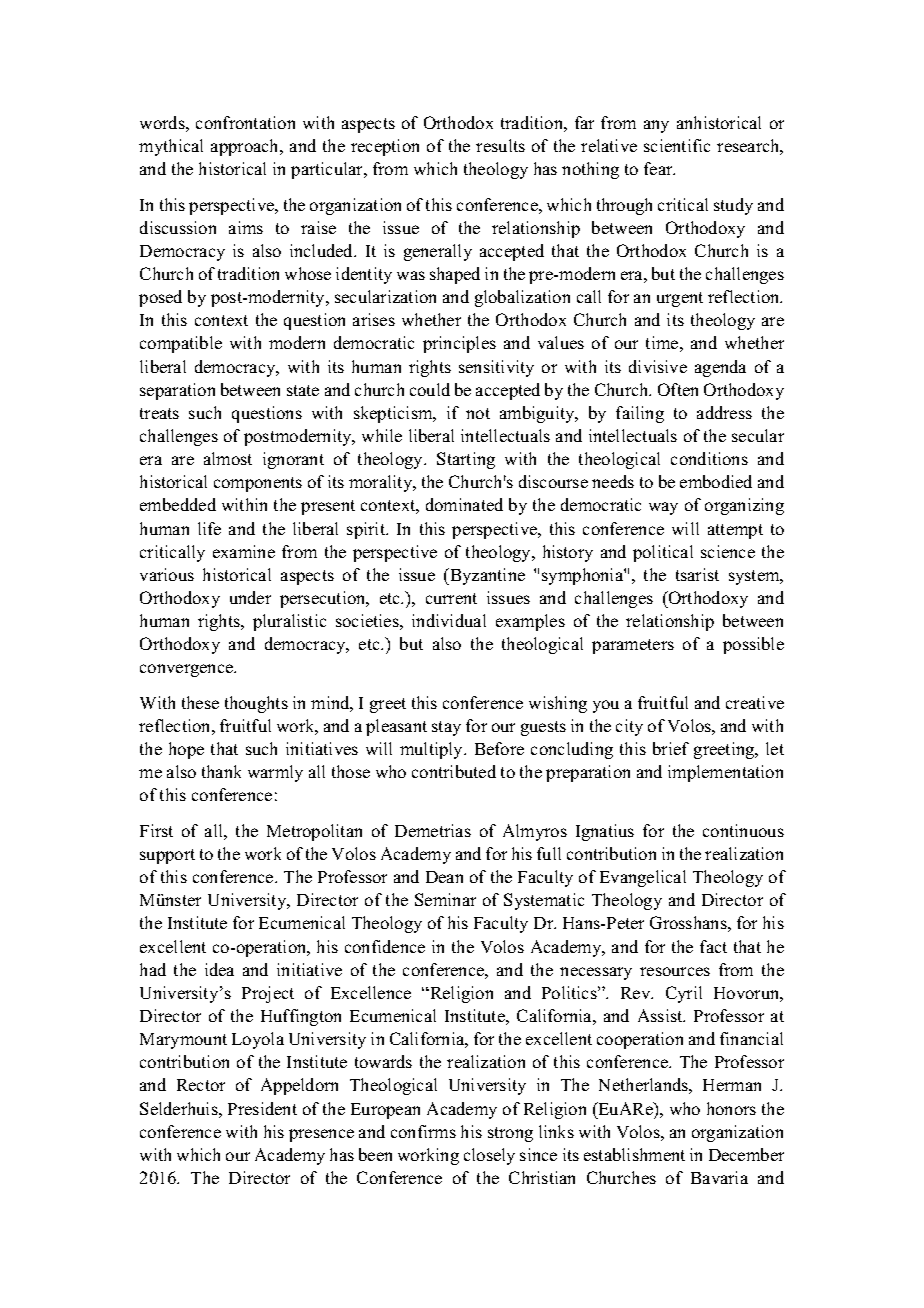 The height and width of the image is (1308, 924). I want to click on closely, so click(489, 1156).
